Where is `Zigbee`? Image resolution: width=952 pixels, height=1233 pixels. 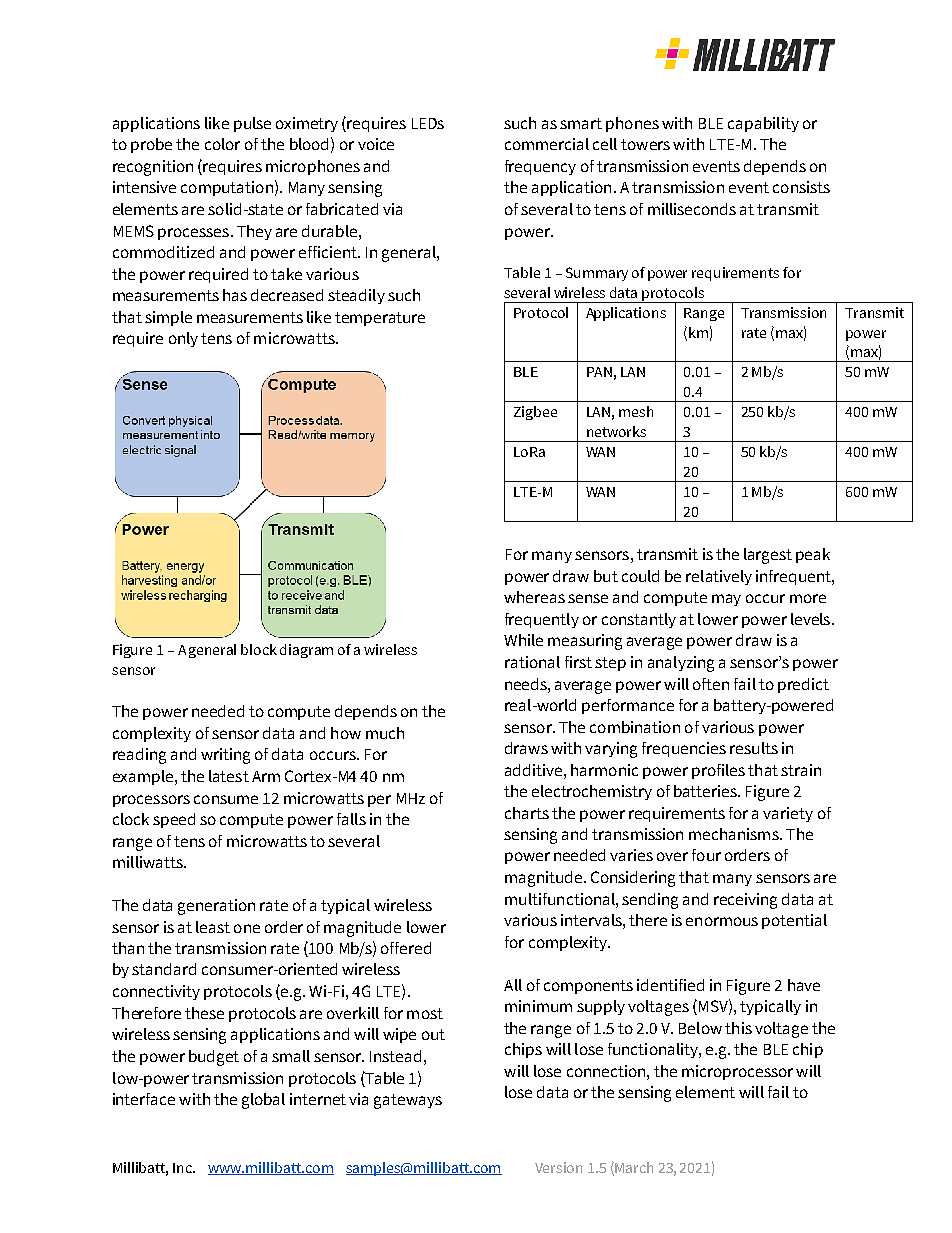
Zigbee is located at coordinates (535, 413).
